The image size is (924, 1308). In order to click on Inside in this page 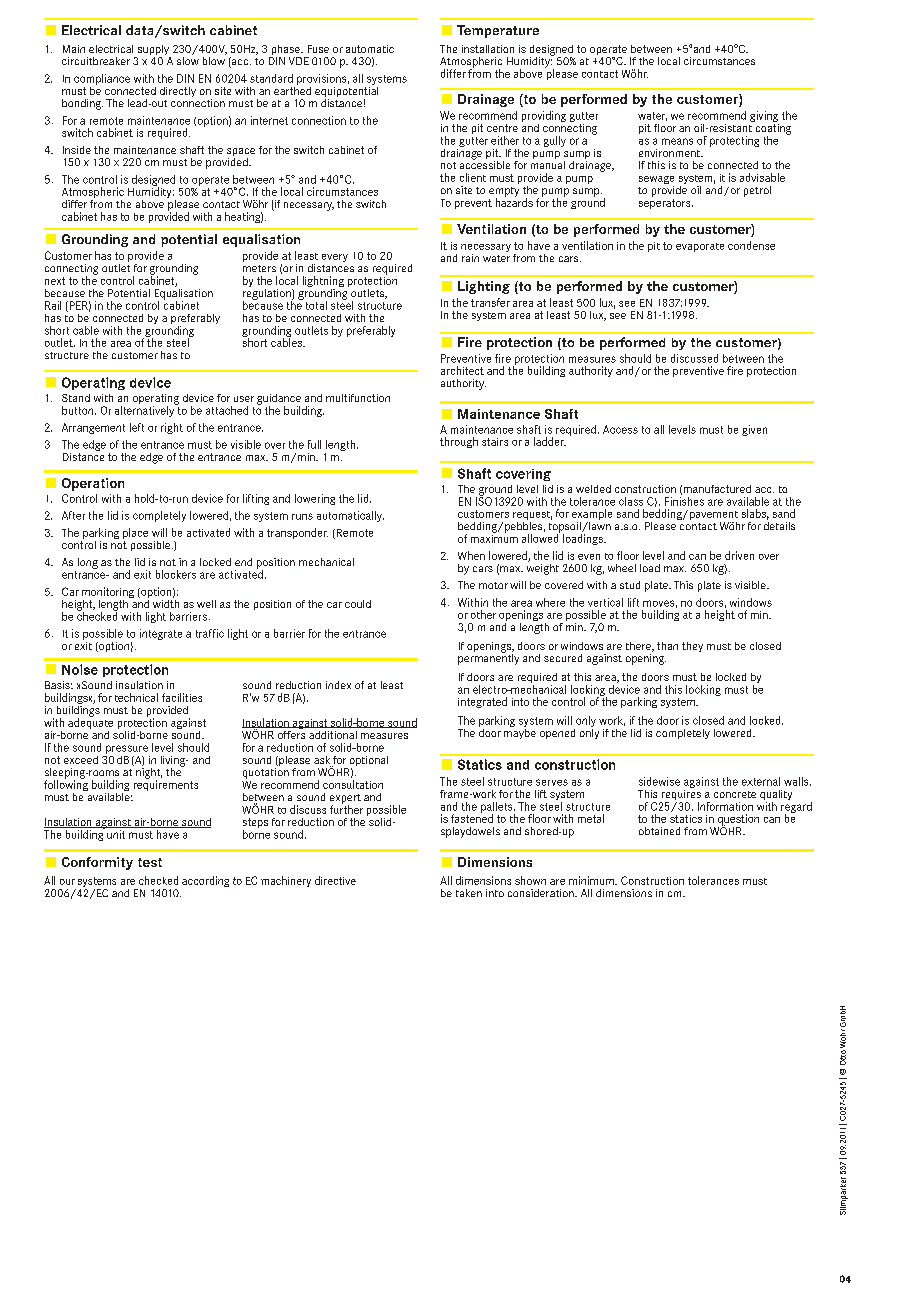, I will do `click(77, 150)`.
